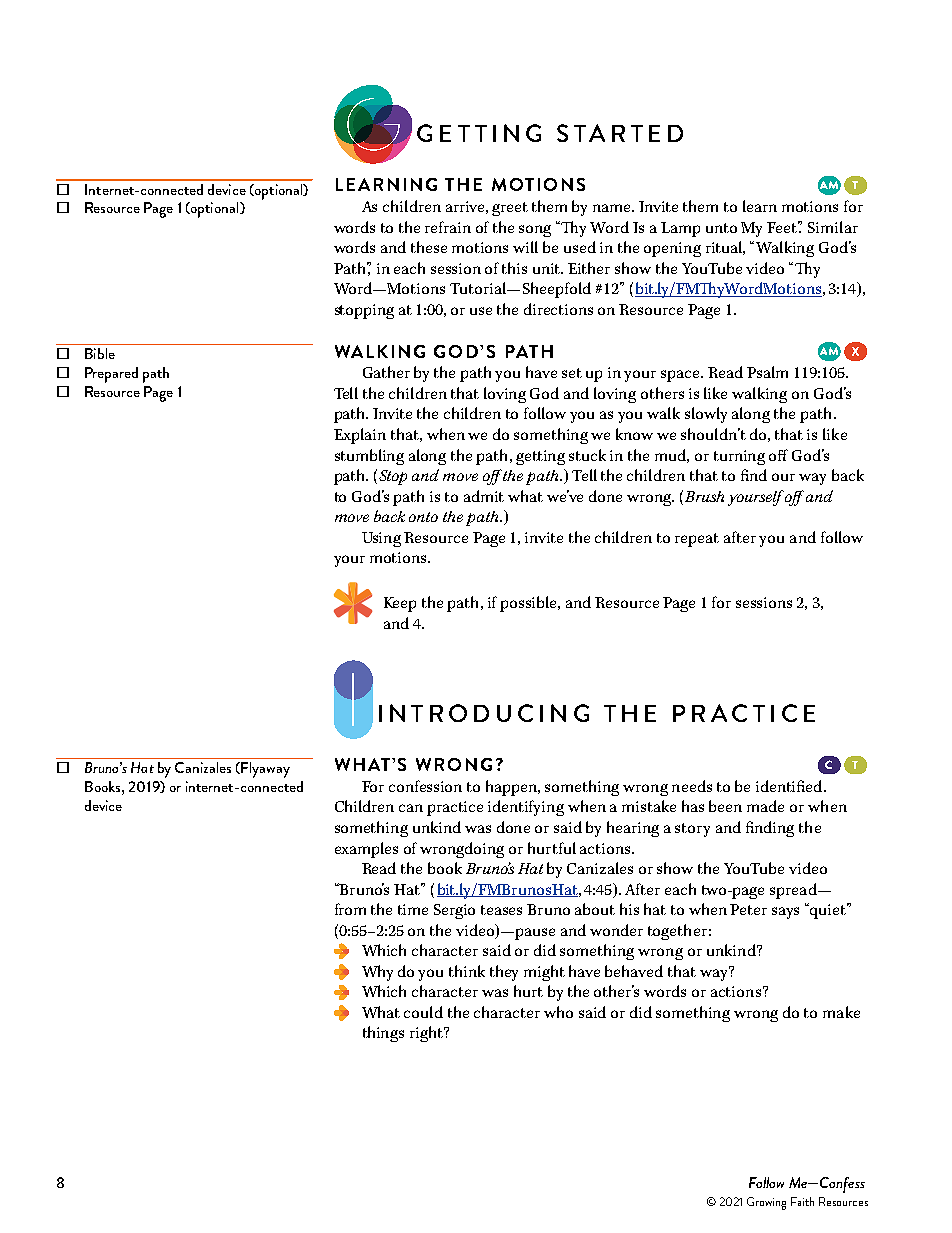  Describe the element at coordinates (697, 540) in the screenshot. I see `repeat` at that location.
